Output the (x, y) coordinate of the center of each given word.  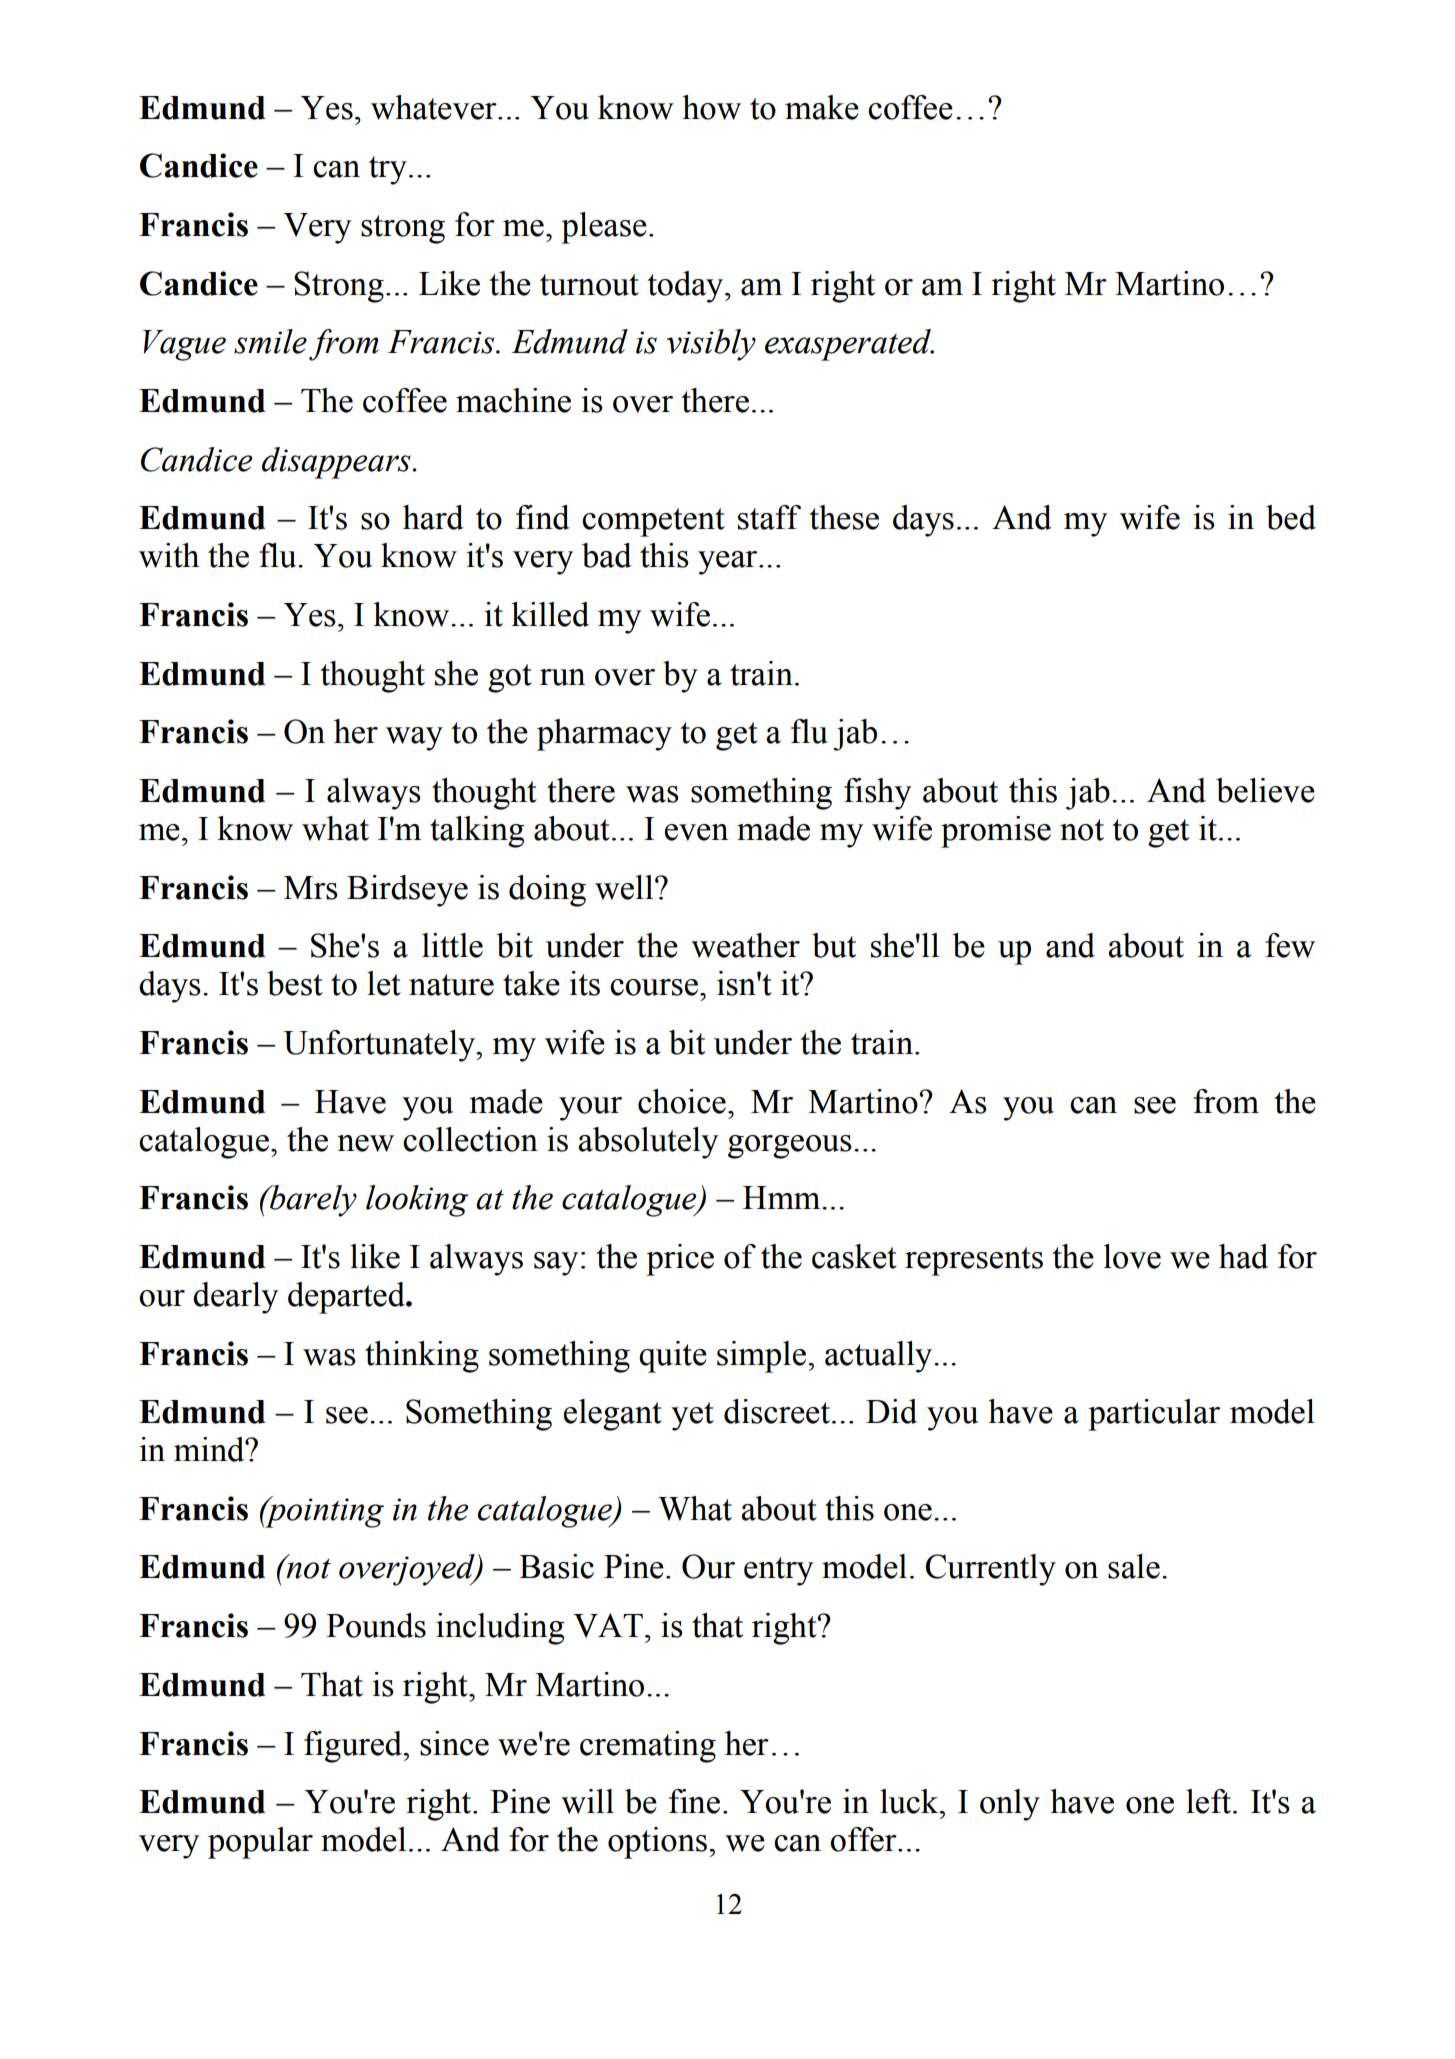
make (822, 107)
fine (694, 1801)
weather (745, 945)
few (1290, 945)
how (711, 107)
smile (270, 341)
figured (354, 1747)
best (295, 983)
